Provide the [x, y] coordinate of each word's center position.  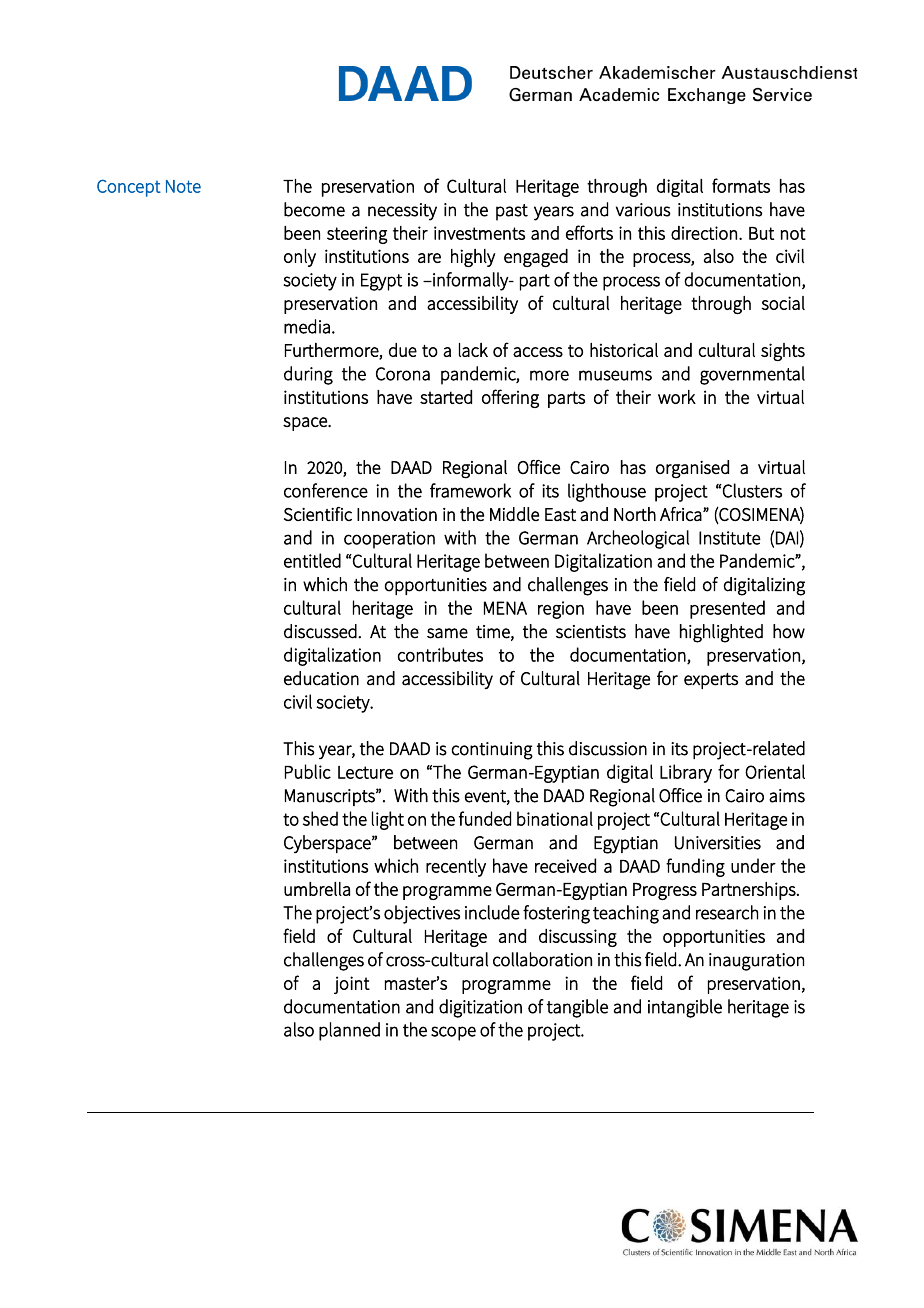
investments [479, 233]
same [447, 633]
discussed [321, 631]
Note [183, 186]
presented [727, 609]
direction [704, 233]
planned [349, 1031]
